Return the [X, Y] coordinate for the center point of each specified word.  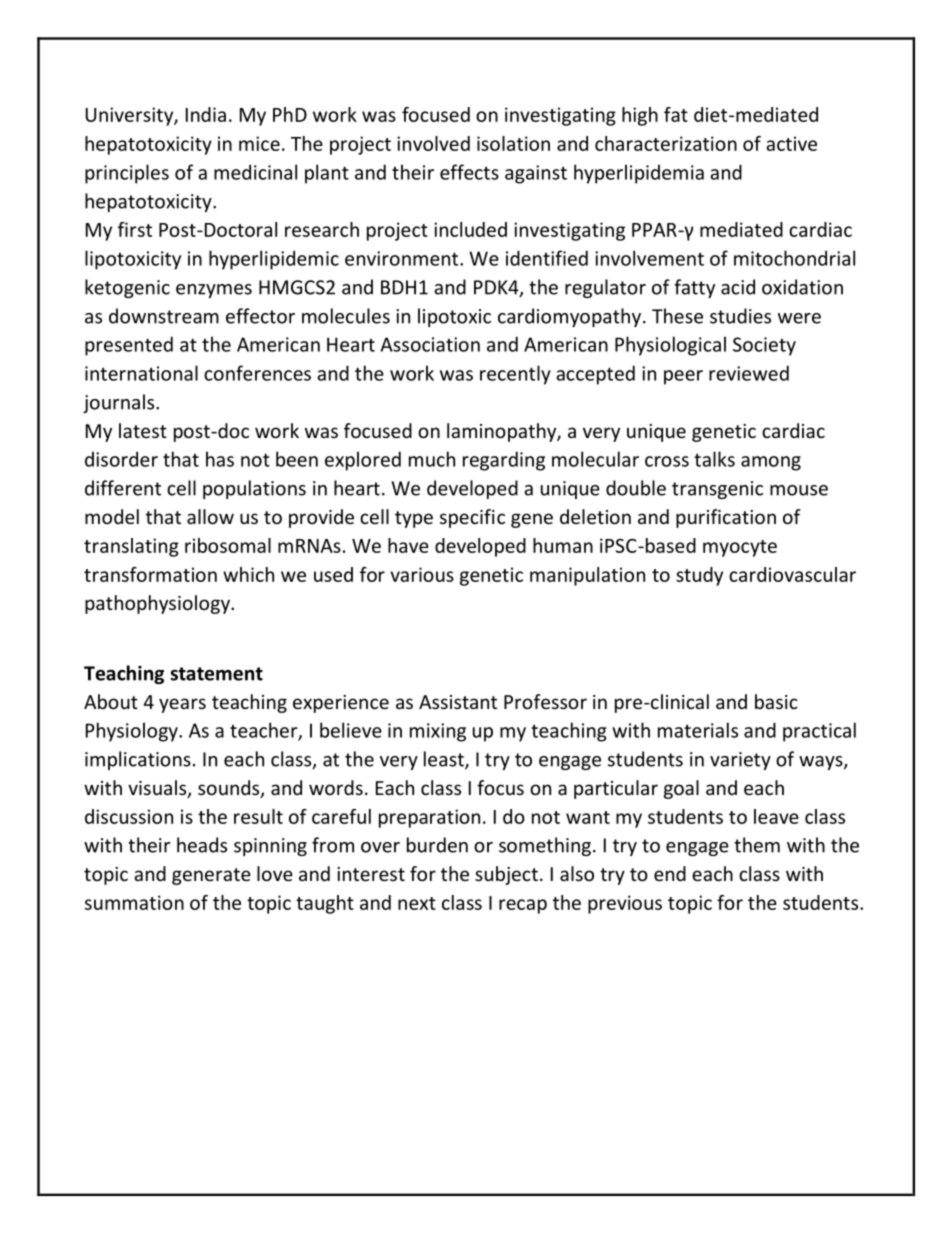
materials [698, 730]
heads [202, 845]
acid [738, 287]
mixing [438, 732]
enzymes [214, 291]
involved [433, 143]
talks [714, 459]
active [791, 143]
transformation [150, 574]
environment [403, 258]
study [699, 576]
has [220, 459]
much [432, 459]
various [422, 574]
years [182, 705]
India [206, 114]
